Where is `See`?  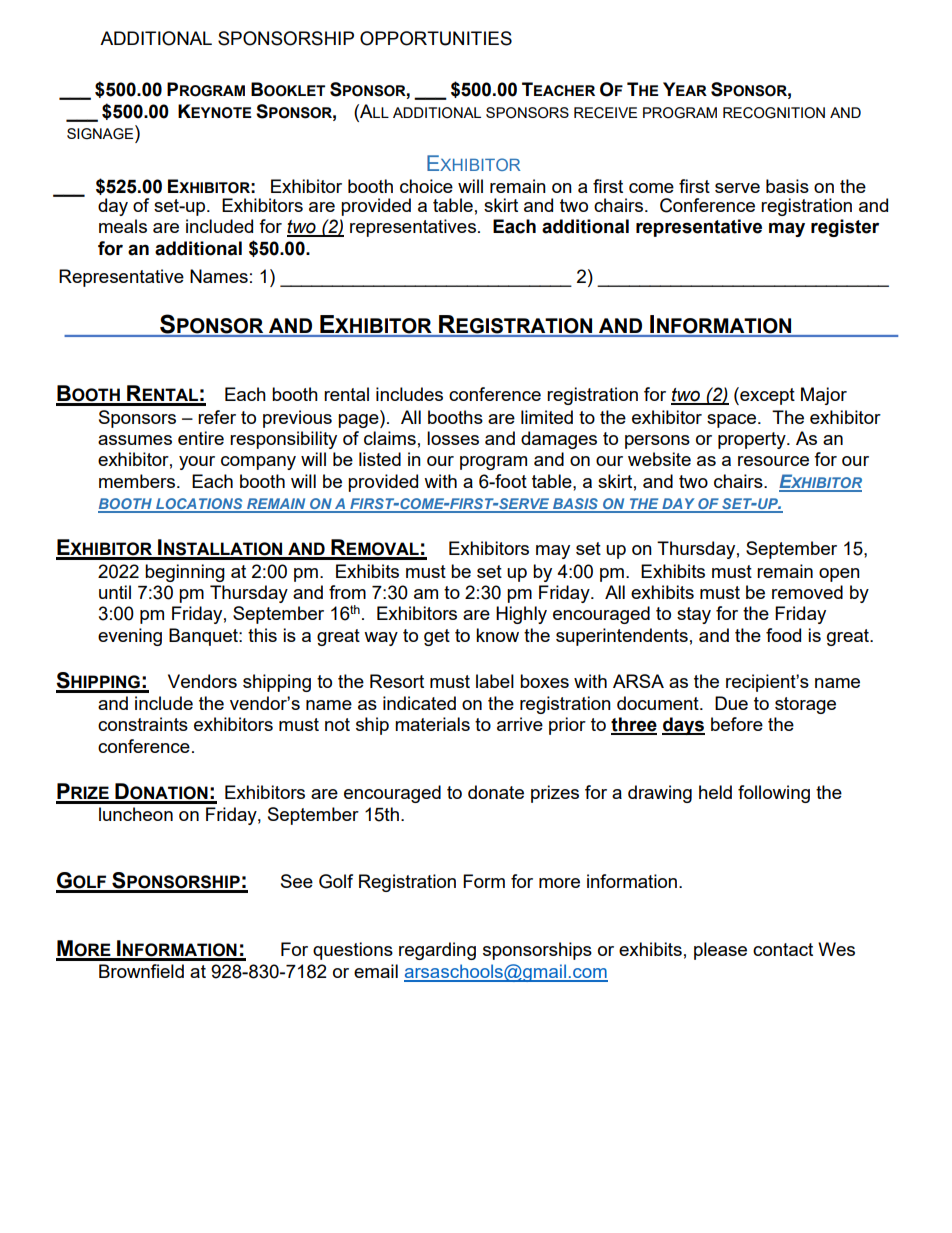
See is located at coordinates (297, 881).
